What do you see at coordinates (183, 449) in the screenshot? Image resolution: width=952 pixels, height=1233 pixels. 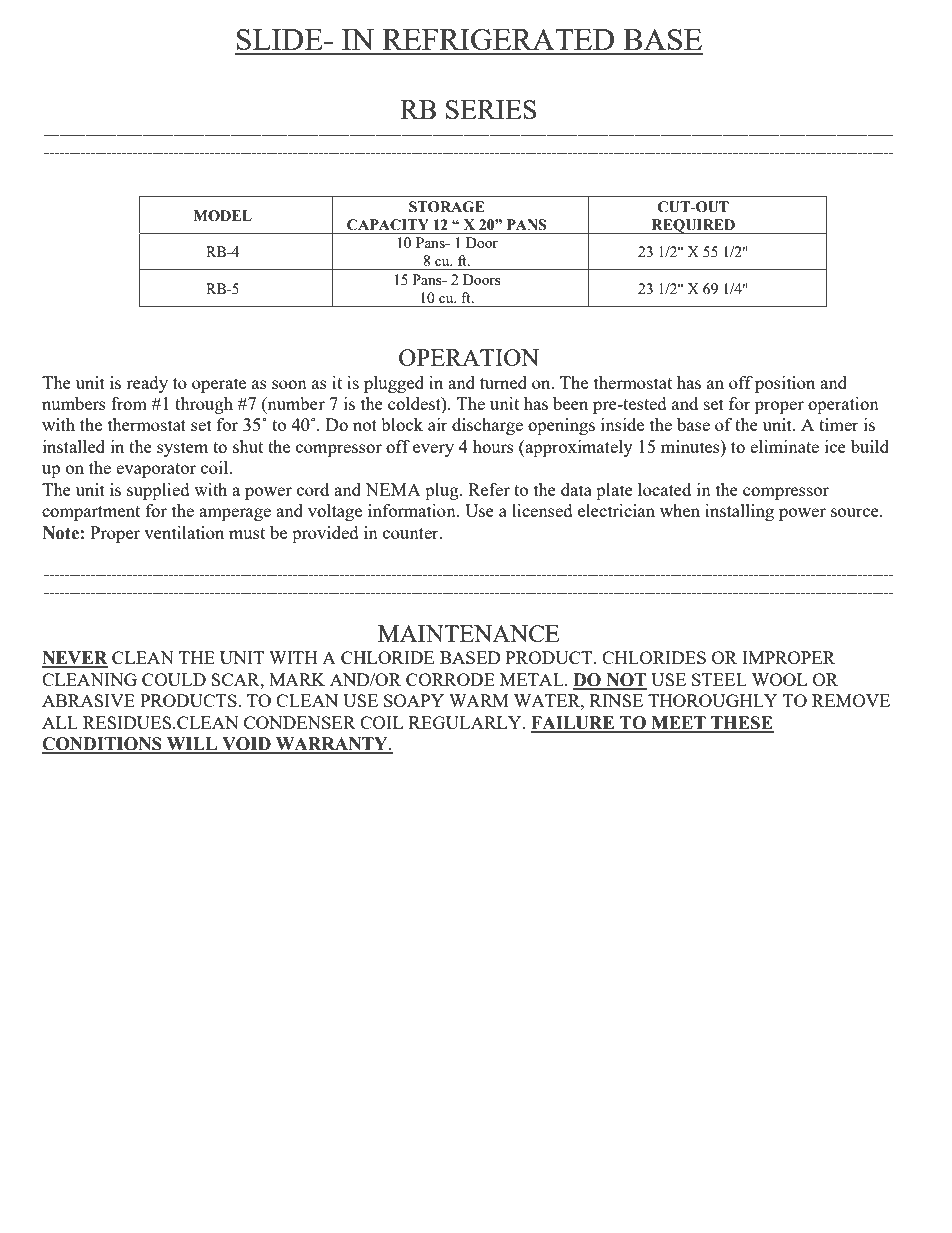 I see `system` at bounding box center [183, 449].
